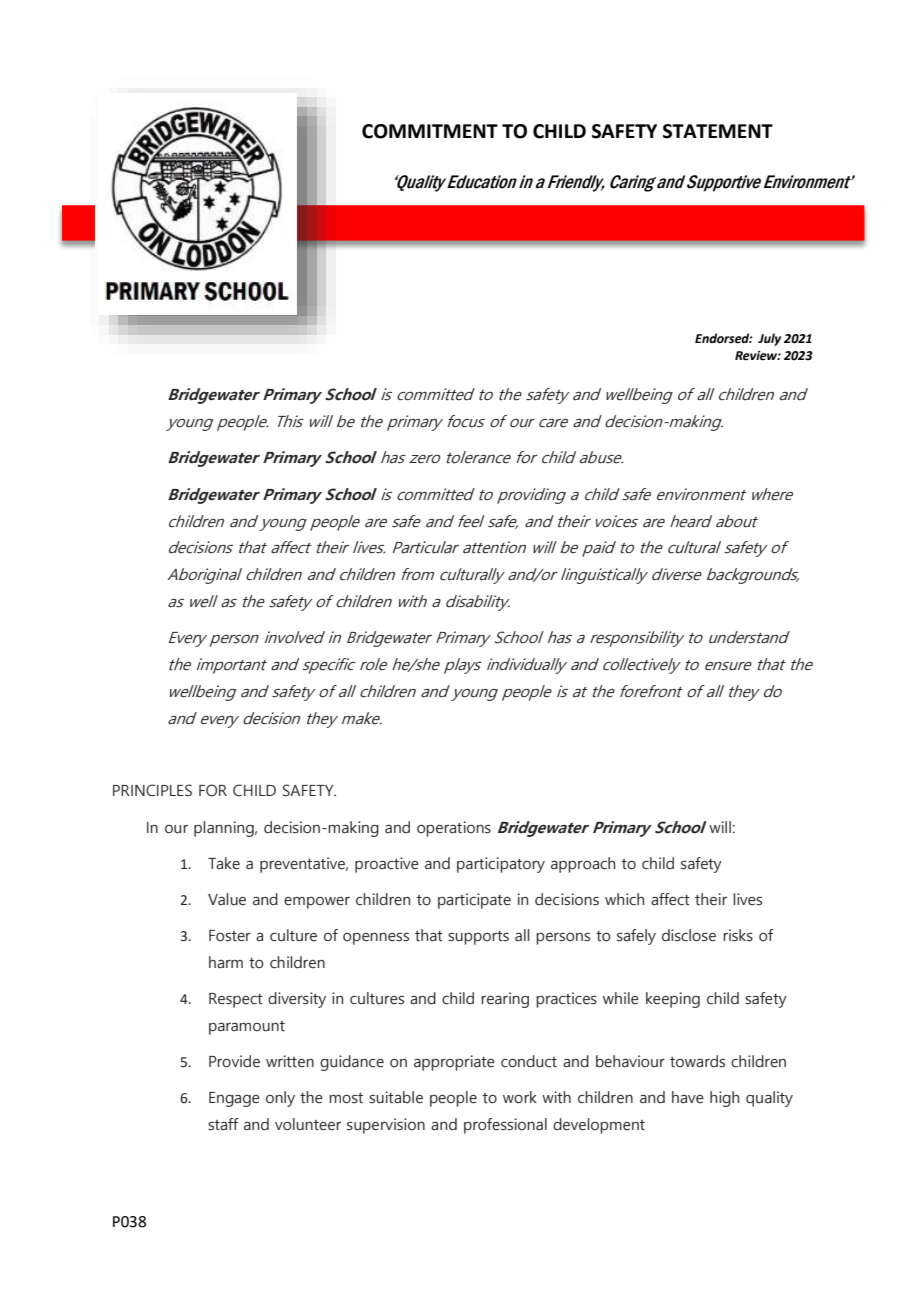 The height and width of the screenshot is (1308, 924). What do you see at coordinates (430, 131) in the screenshot?
I see `COMMITMENT` at bounding box center [430, 131].
